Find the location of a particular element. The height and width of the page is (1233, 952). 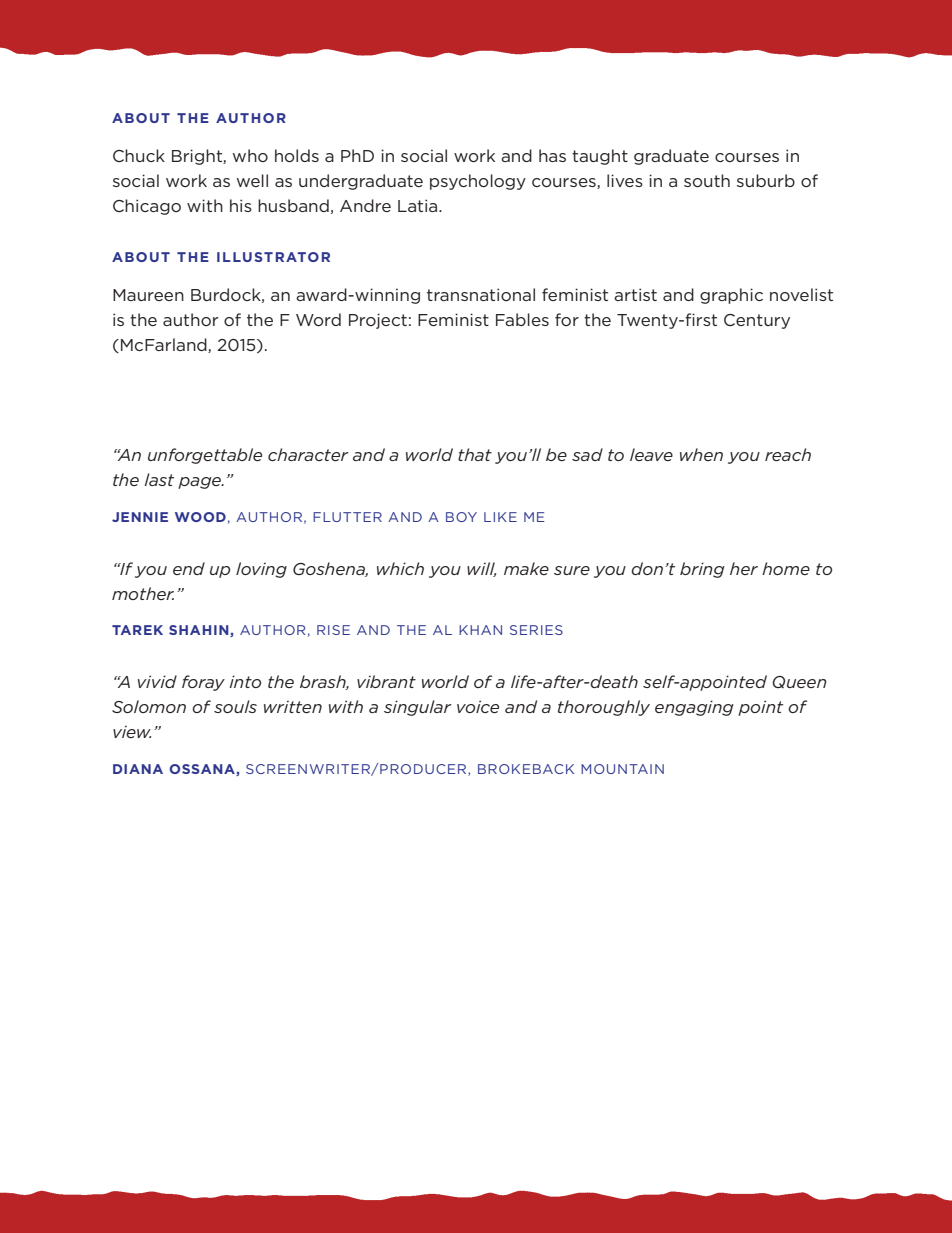

psychology is located at coordinates (478, 182).
